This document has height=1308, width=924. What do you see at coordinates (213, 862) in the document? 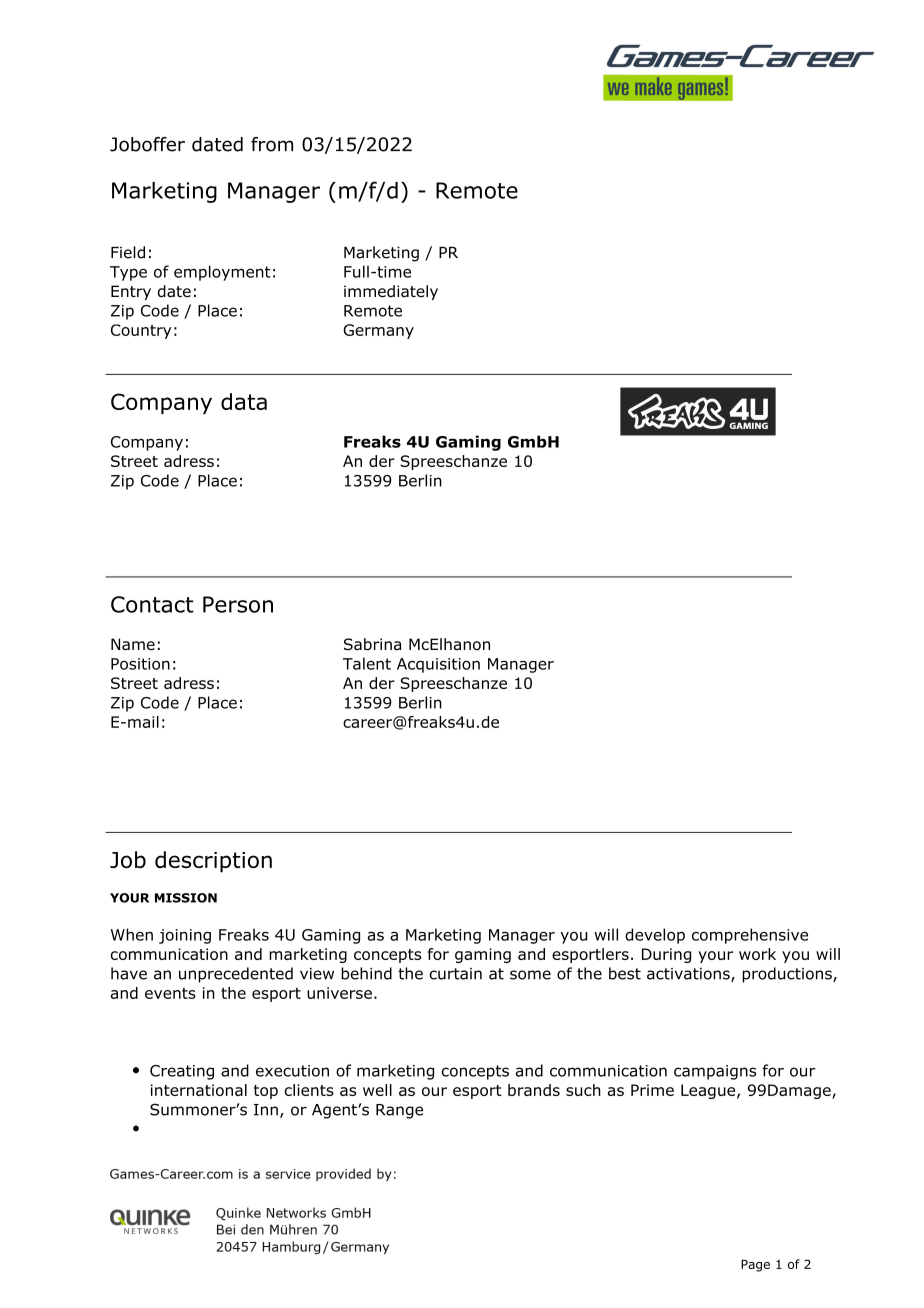
I see `description` at bounding box center [213, 862].
